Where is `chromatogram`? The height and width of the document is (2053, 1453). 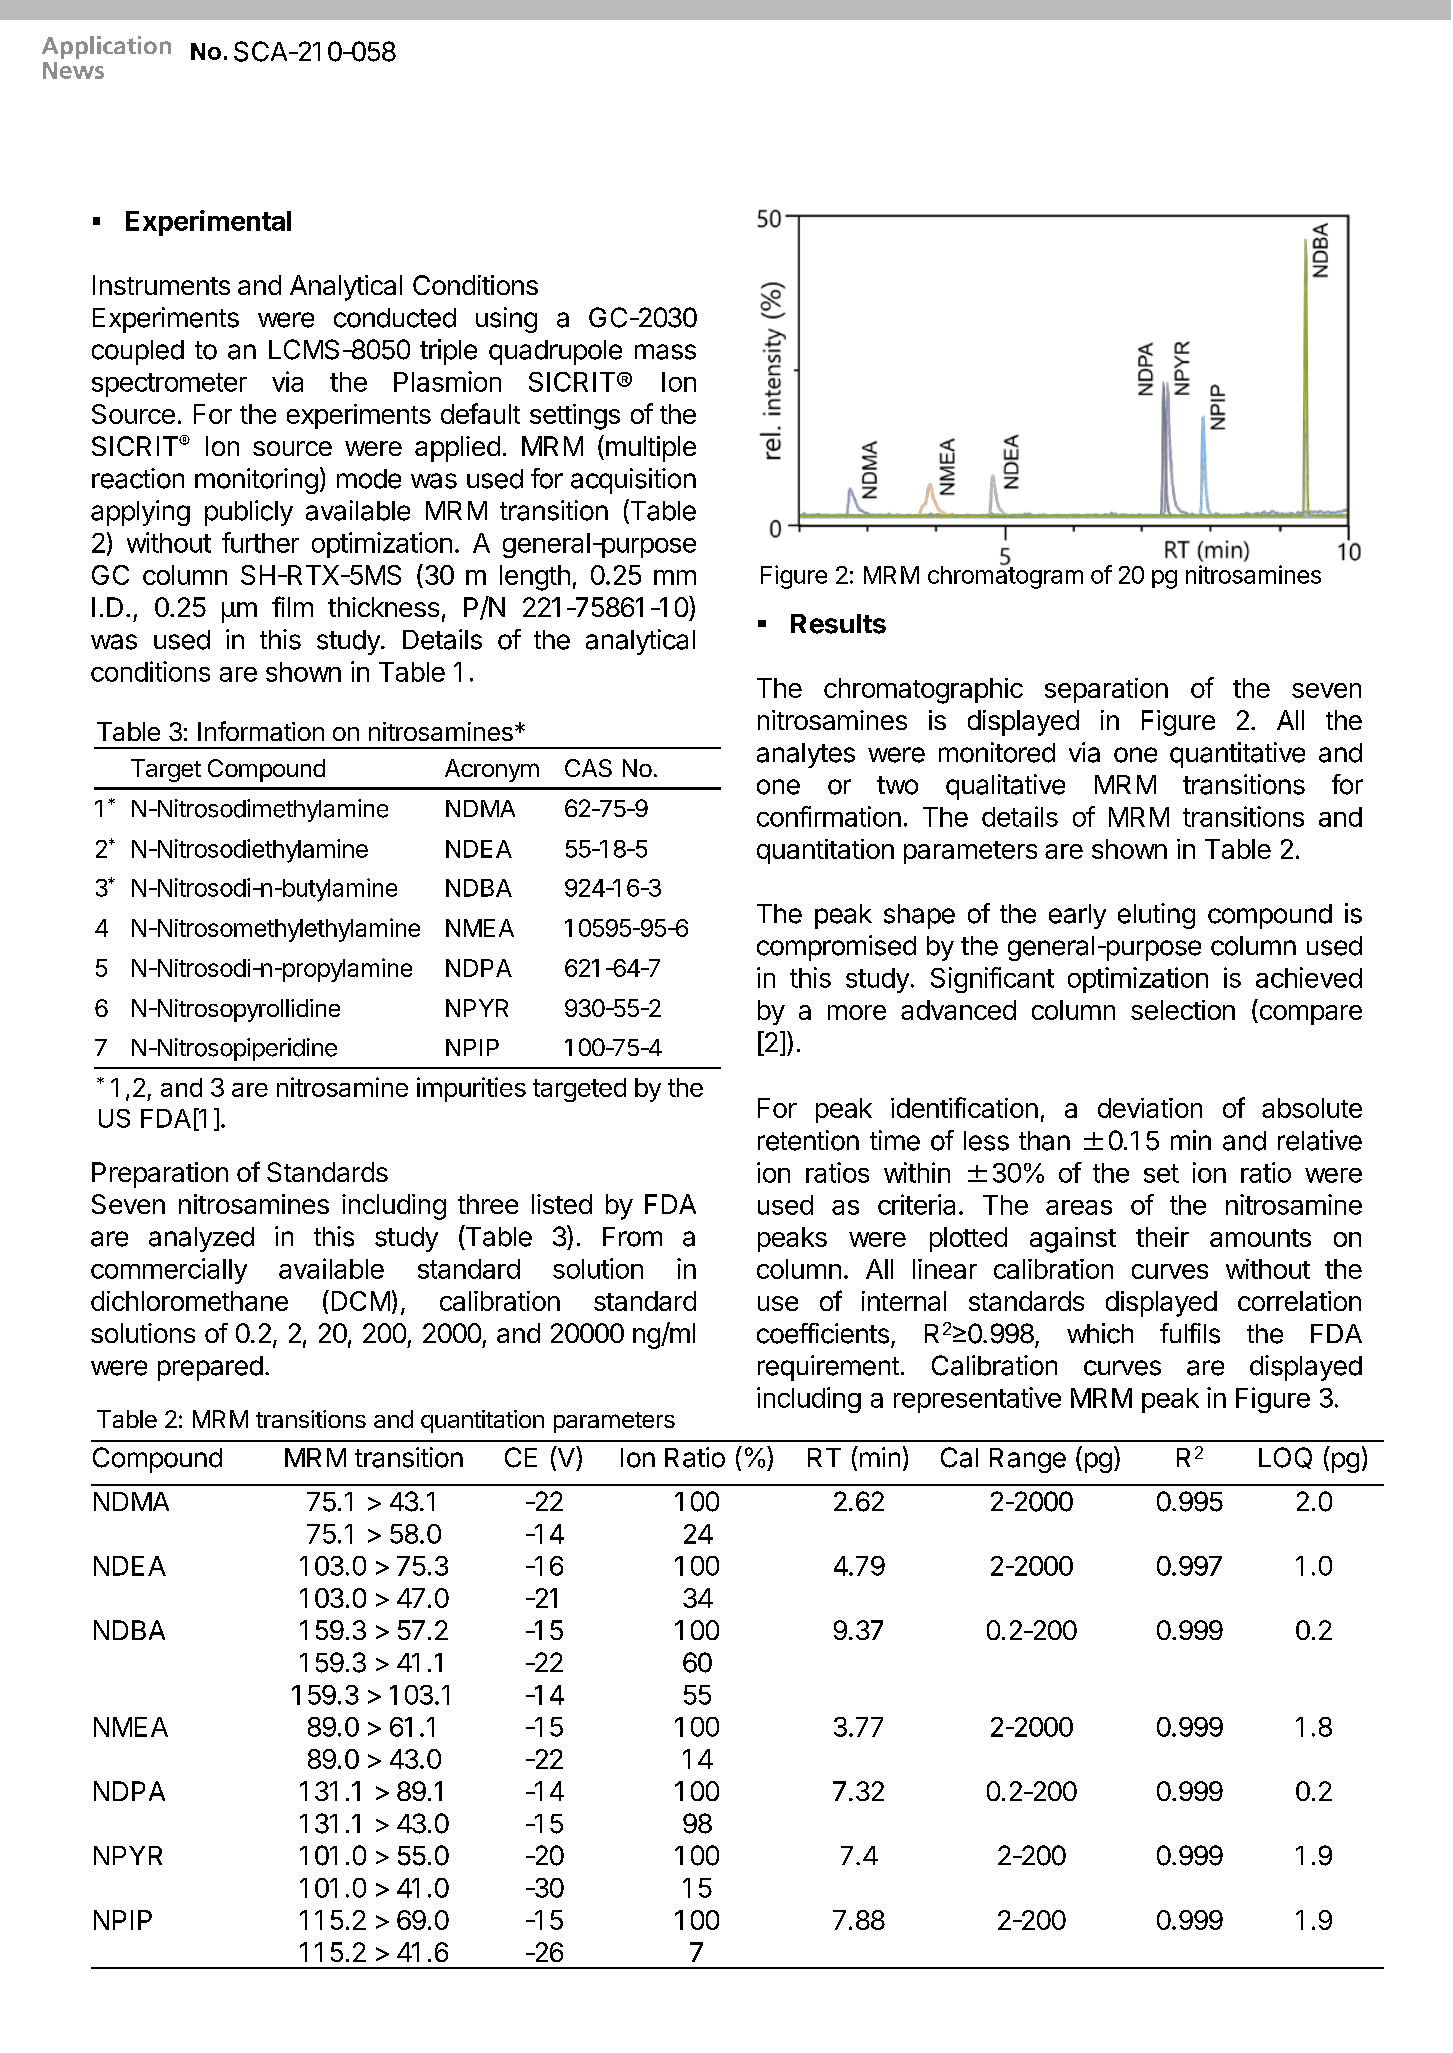 chromatogram is located at coordinates (1005, 576).
